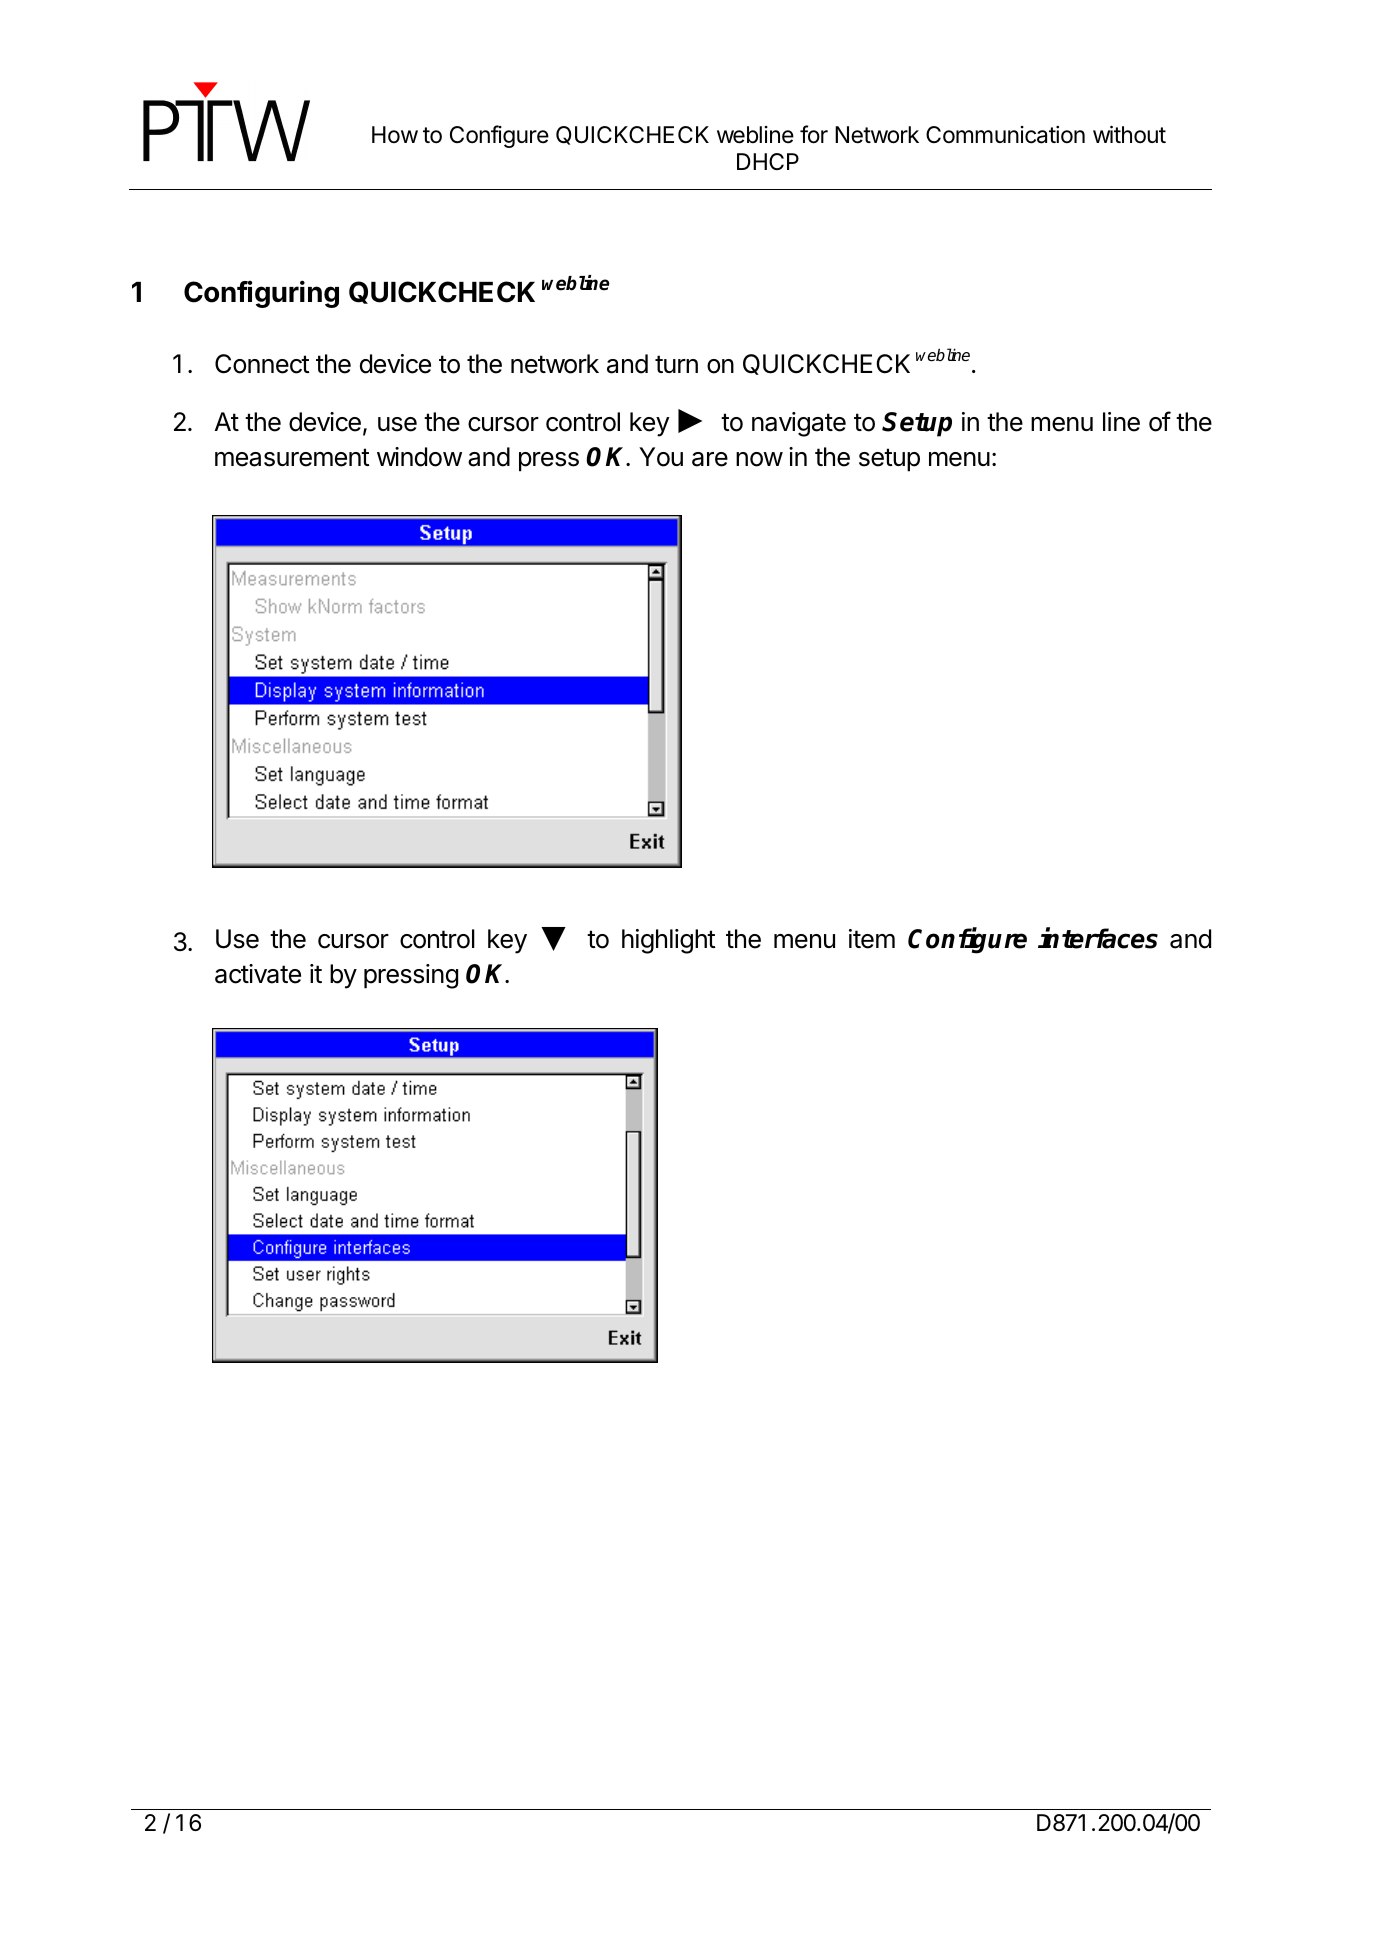 The height and width of the screenshot is (1945, 1375). Describe the element at coordinates (799, 424) in the screenshot. I see `navigate` at that location.
